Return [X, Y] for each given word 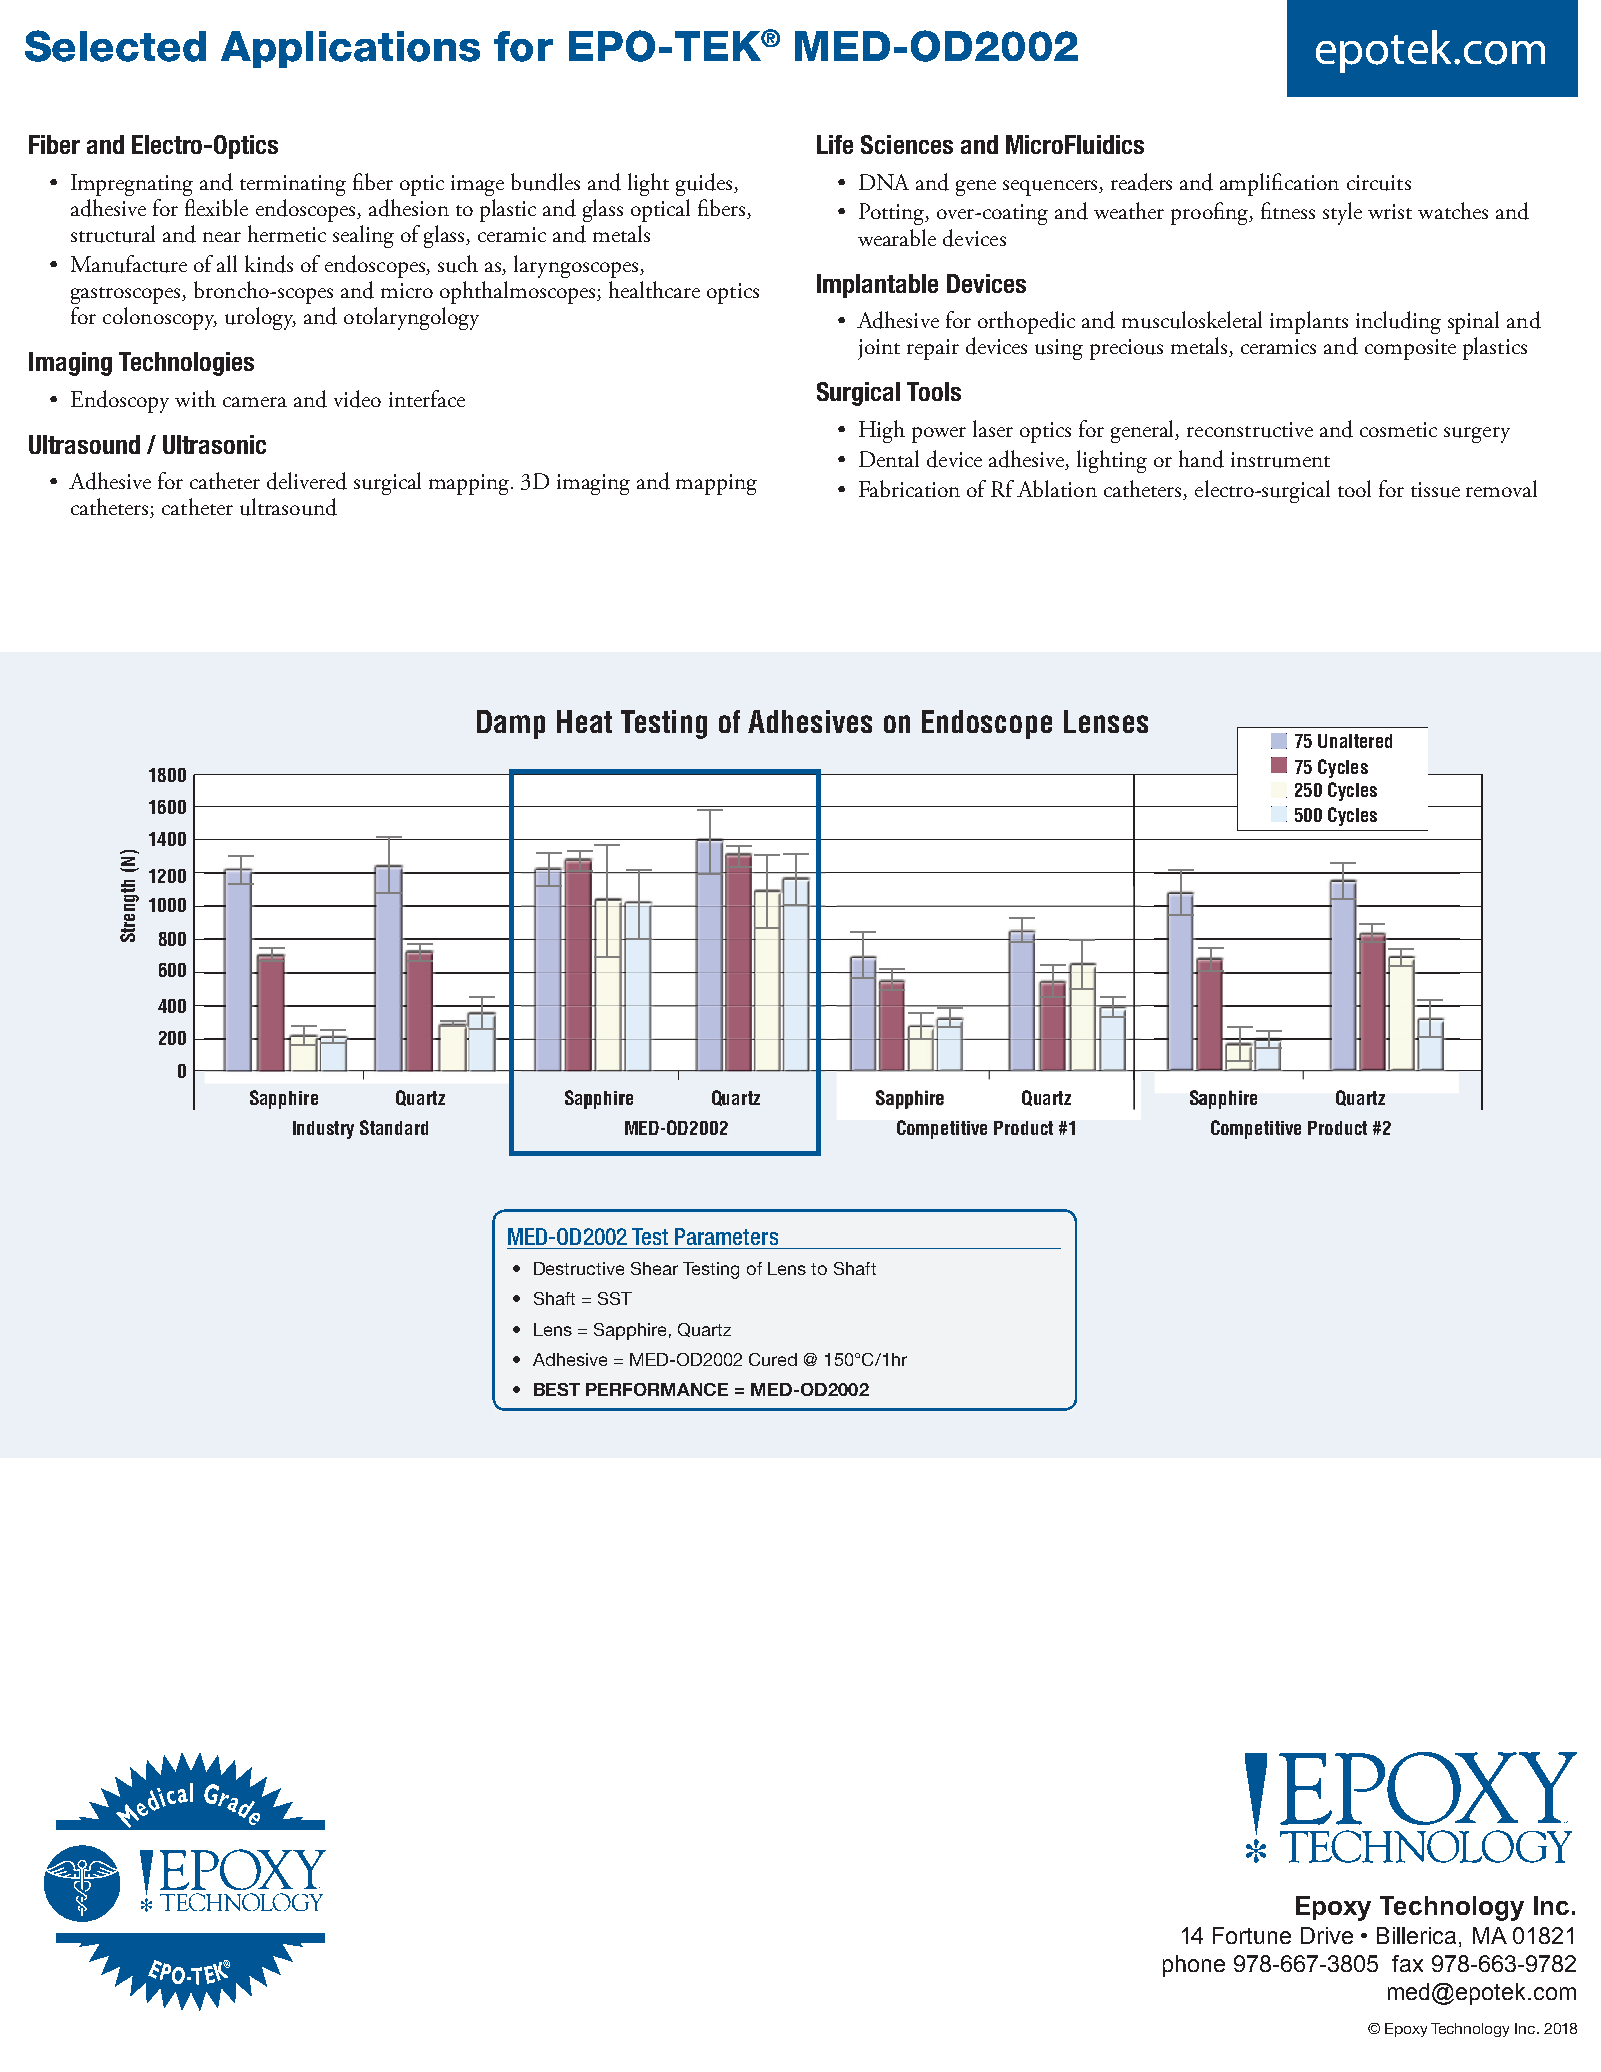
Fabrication [909, 488]
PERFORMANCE [657, 1389]
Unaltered [1355, 741]
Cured [773, 1359]
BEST [557, 1389]
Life [835, 144]
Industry [323, 1130]
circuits [1379, 183]
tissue [1435, 490]
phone [1194, 1966]
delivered [307, 481]
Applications [350, 49]
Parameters [726, 1236]
